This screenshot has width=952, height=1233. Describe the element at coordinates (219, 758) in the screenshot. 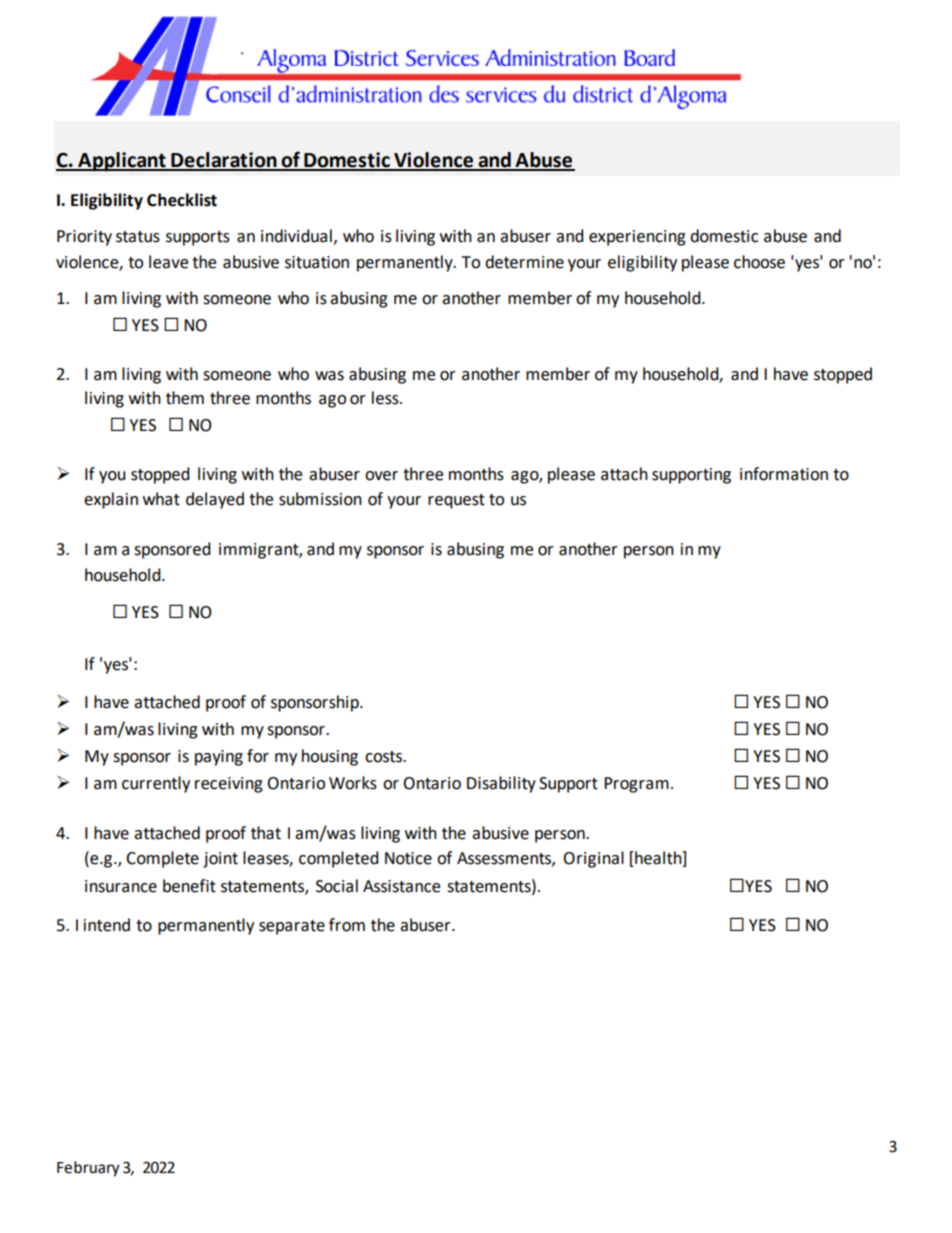

I see `paying` at that location.
